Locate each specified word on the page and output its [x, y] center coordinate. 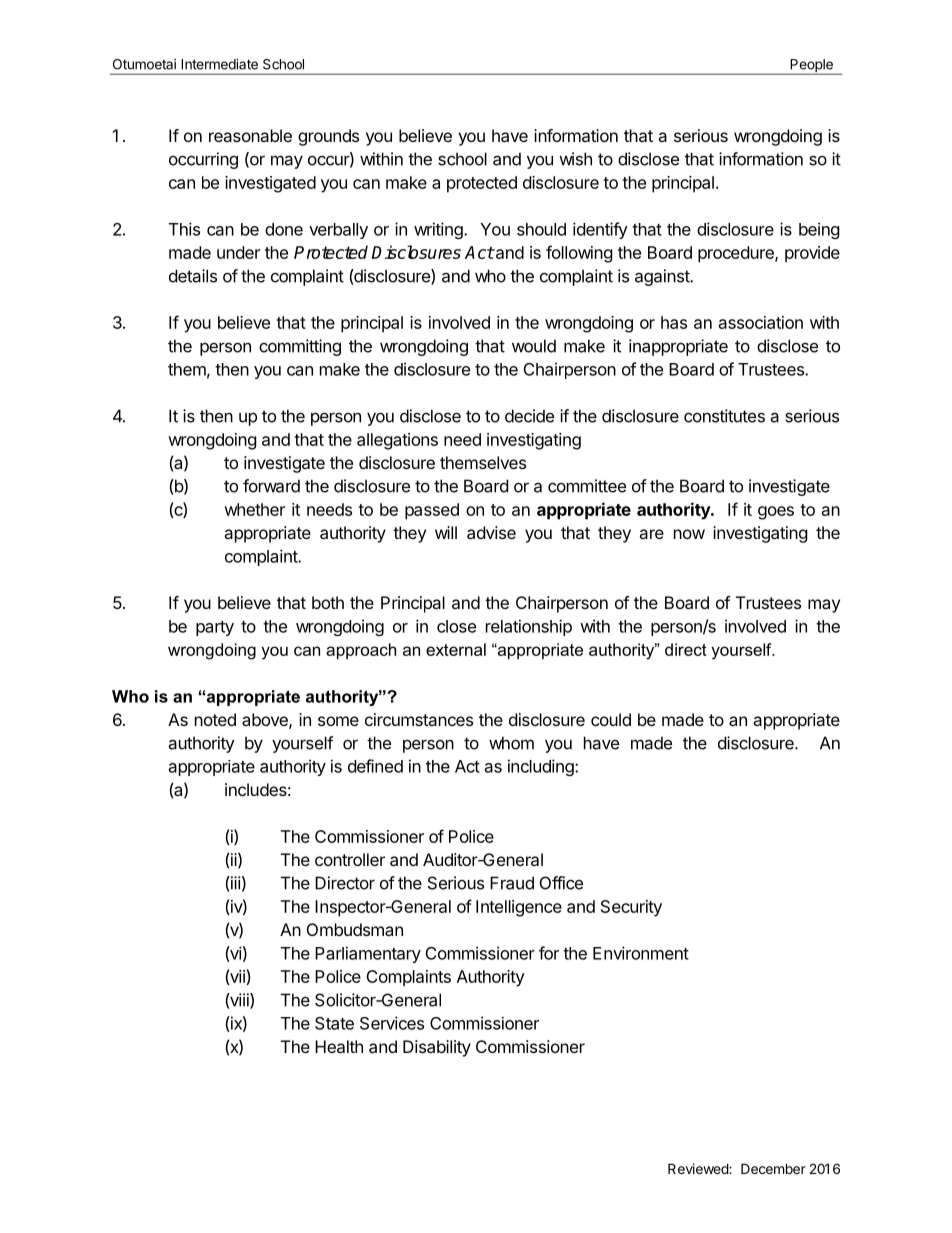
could [611, 719]
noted [215, 719]
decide [529, 416]
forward [271, 486]
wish [575, 159]
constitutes [724, 416]
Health [339, 1046]
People [811, 67]
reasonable [250, 135]
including [542, 767]
